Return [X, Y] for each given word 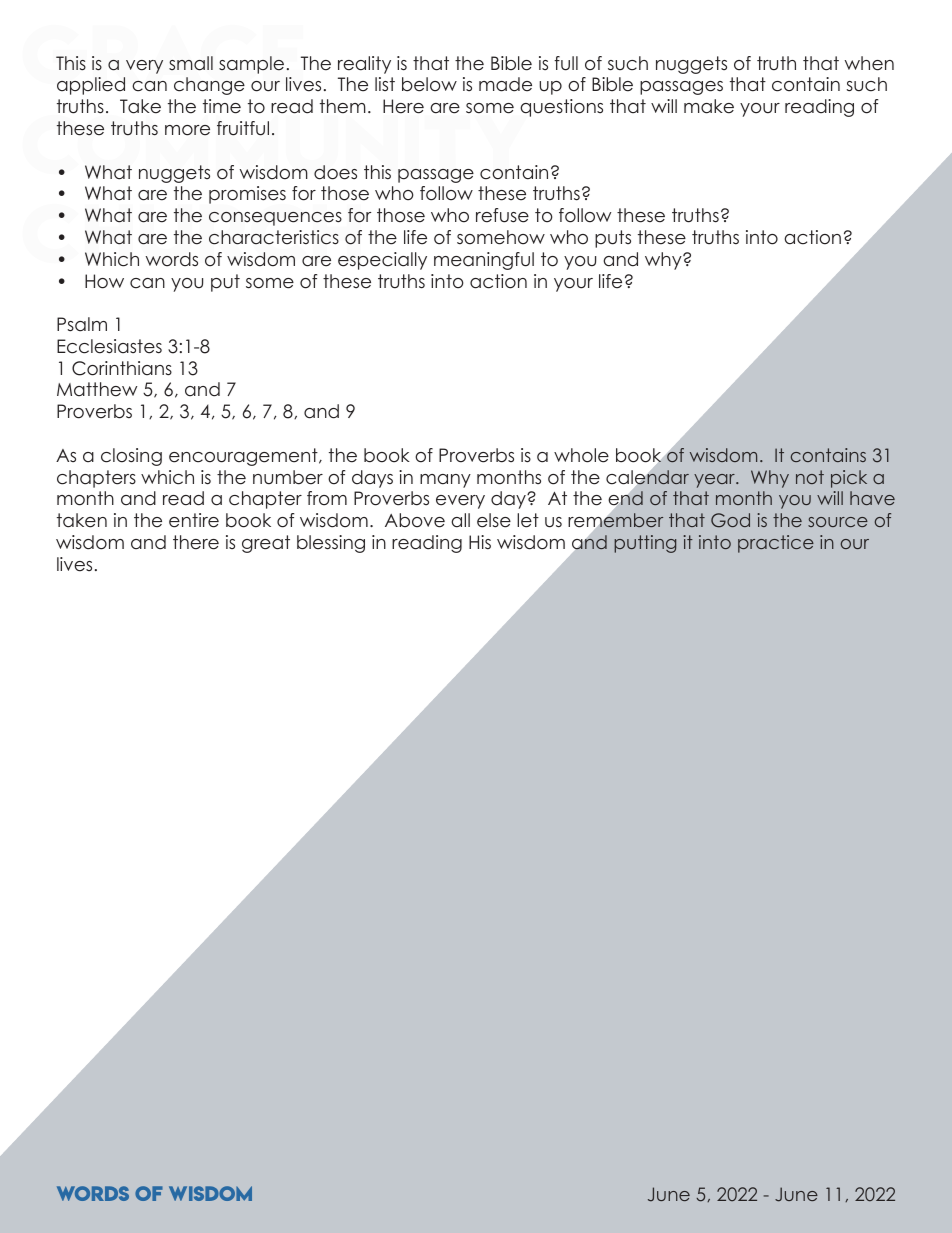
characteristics [274, 237]
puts [613, 239]
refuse [502, 215]
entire [194, 520]
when [869, 63]
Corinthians [122, 368]
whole [581, 455]
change [209, 86]
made [505, 84]
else [494, 520]
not [810, 477]
